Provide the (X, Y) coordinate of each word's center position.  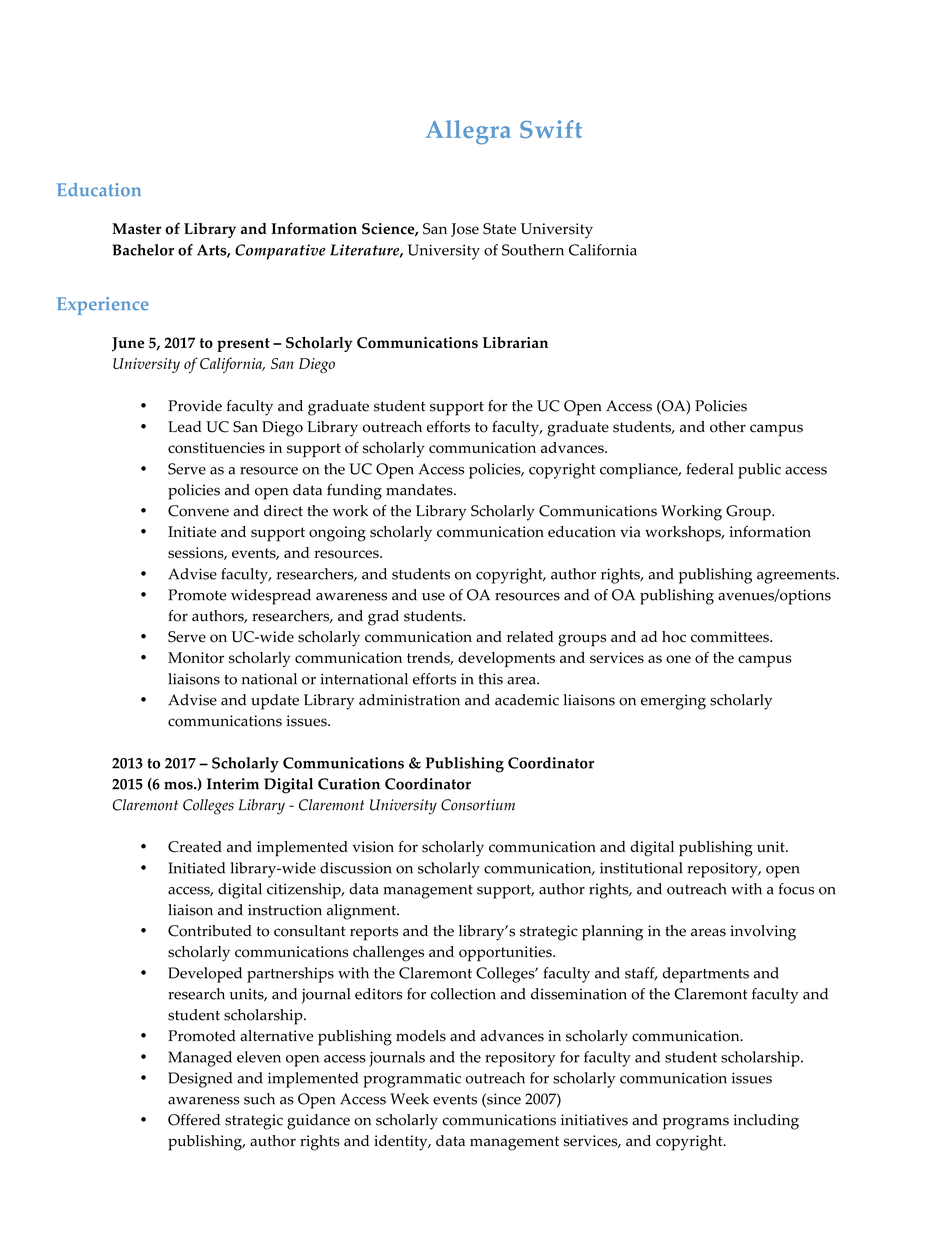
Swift (551, 129)
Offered (194, 1120)
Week (409, 1099)
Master (136, 229)
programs (696, 1123)
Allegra (468, 132)
